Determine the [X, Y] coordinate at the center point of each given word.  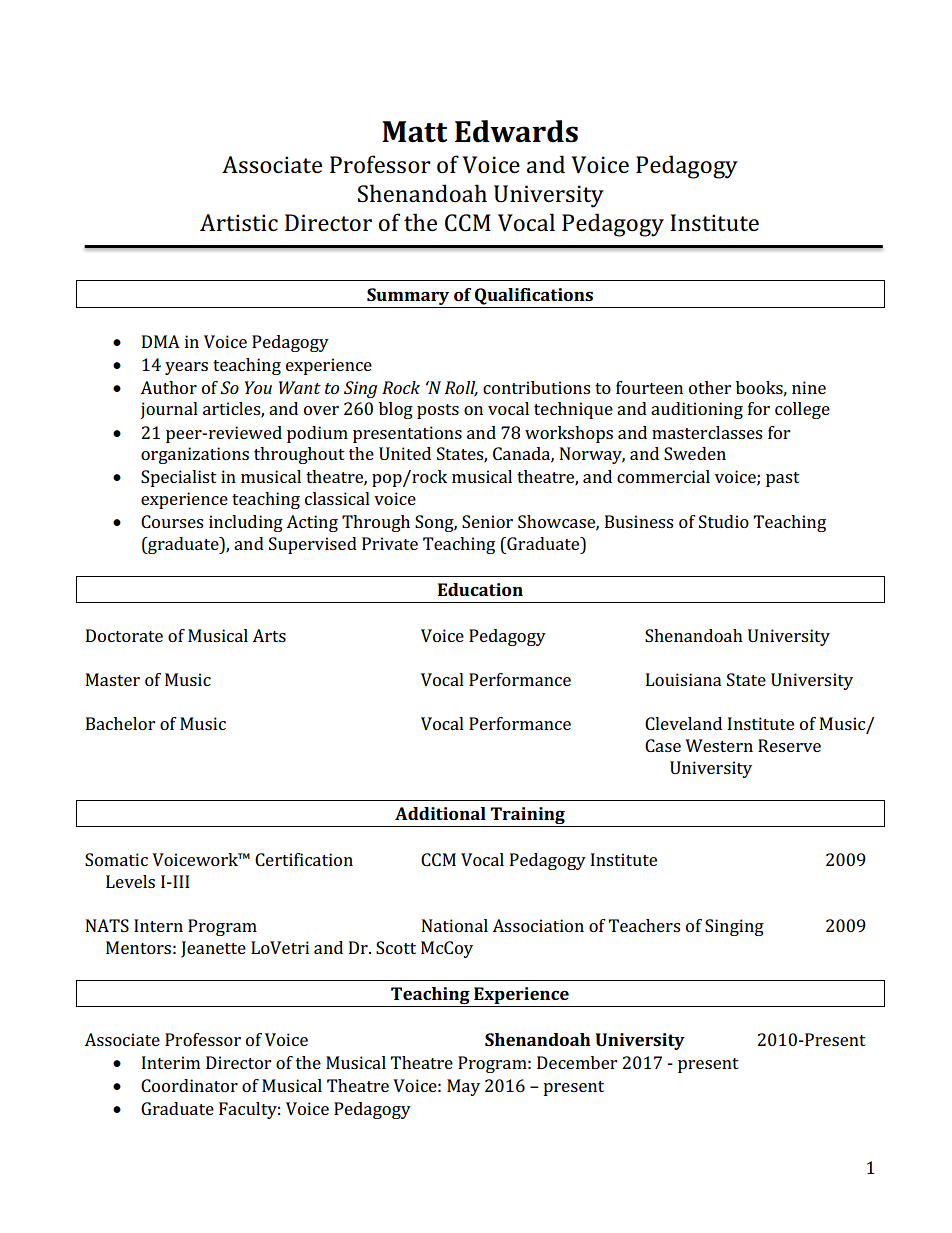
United [405, 453]
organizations [195, 455]
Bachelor [120, 723]
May [463, 1087]
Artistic [239, 223]
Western [719, 745]
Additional [440, 813]
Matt [414, 132]
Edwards [516, 131]
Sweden [695, 453]
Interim [171, 1062]
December [577, 1062]
